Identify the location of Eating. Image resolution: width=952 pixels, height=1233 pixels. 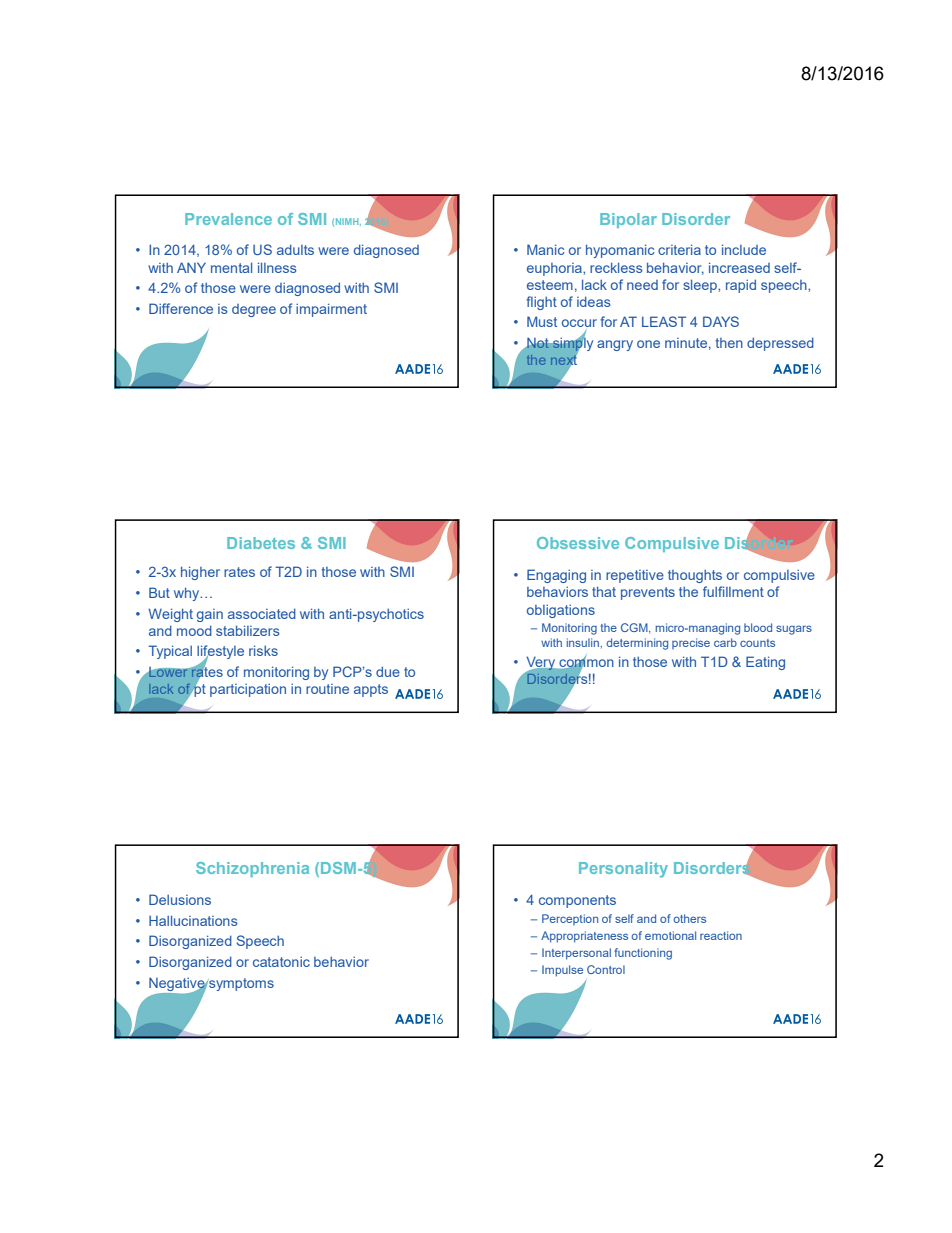
(765, 663).
